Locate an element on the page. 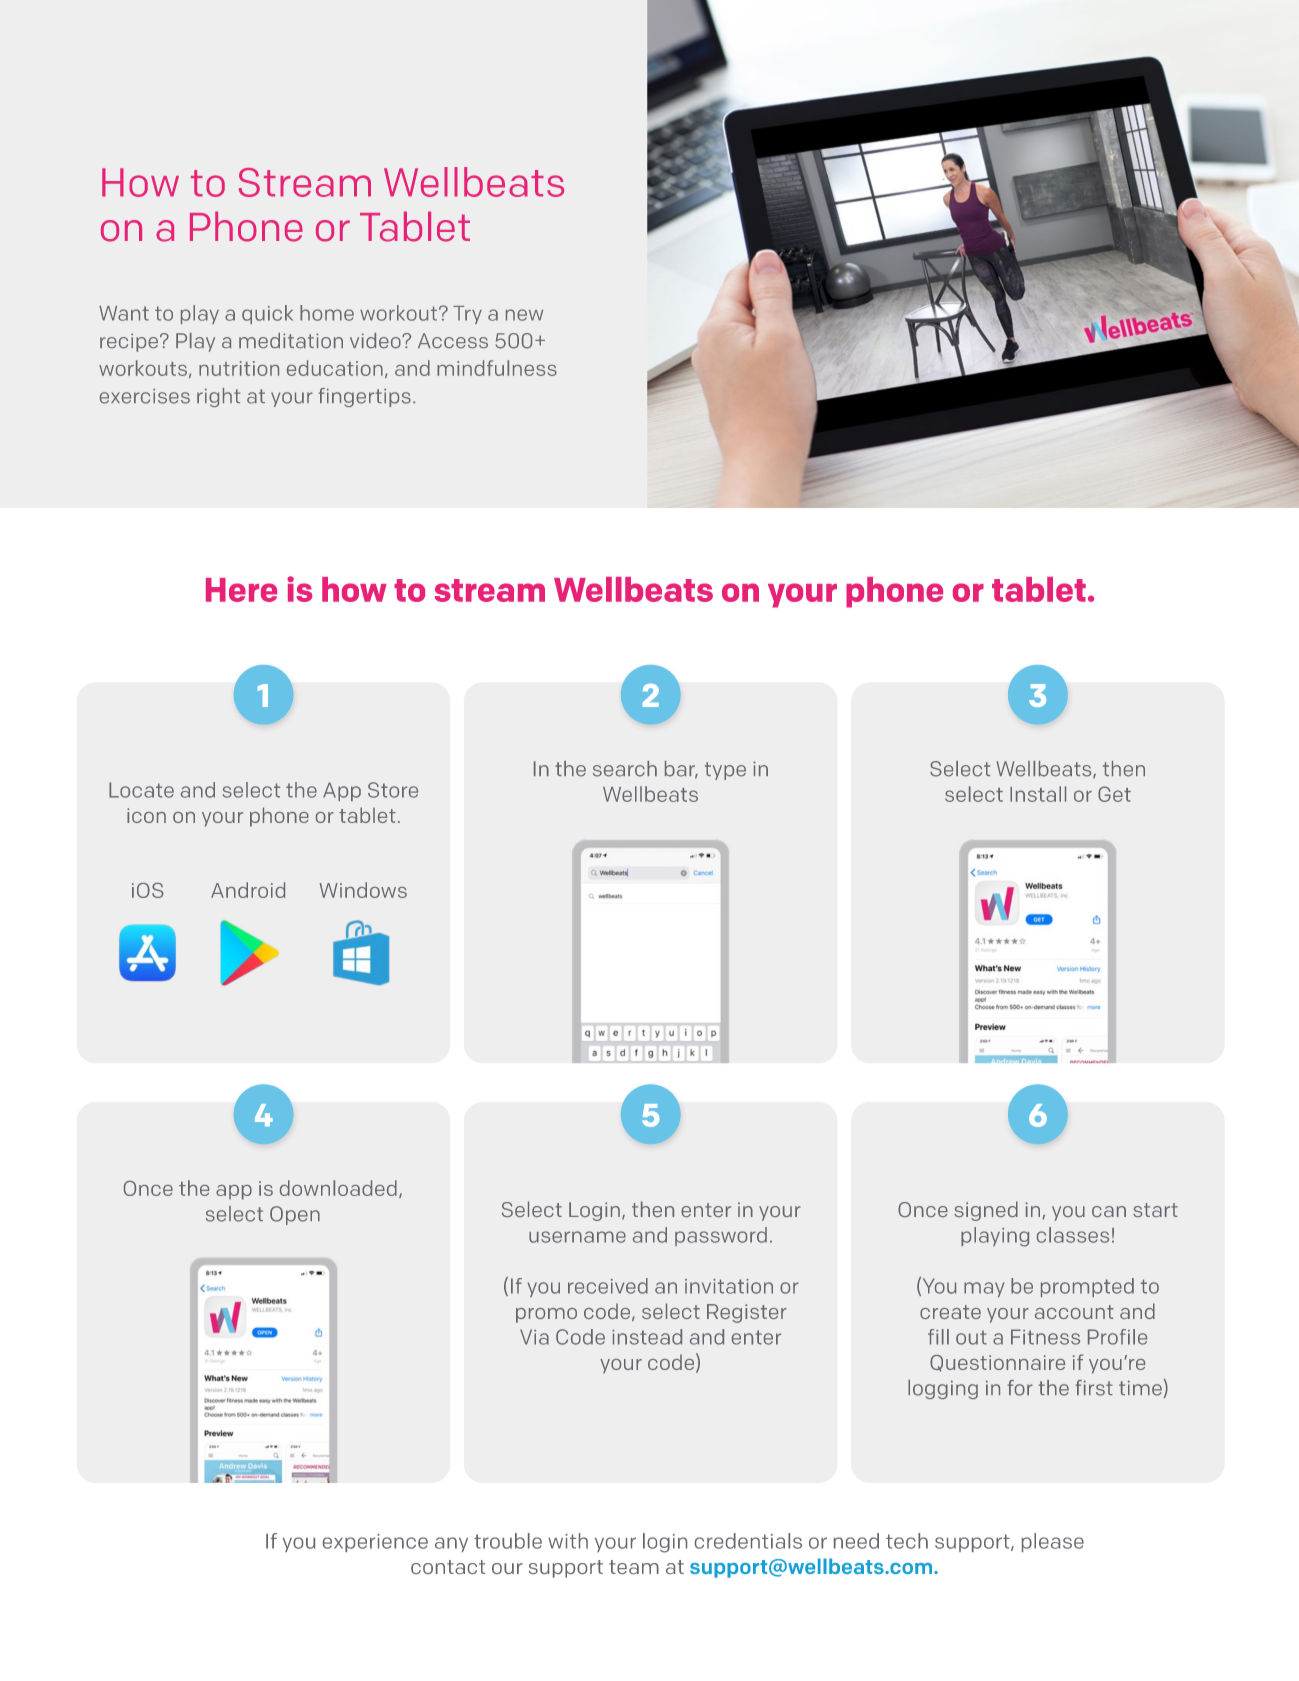 This document has height=1681, width=1299. experience is located at coordinates (375, 1543).
